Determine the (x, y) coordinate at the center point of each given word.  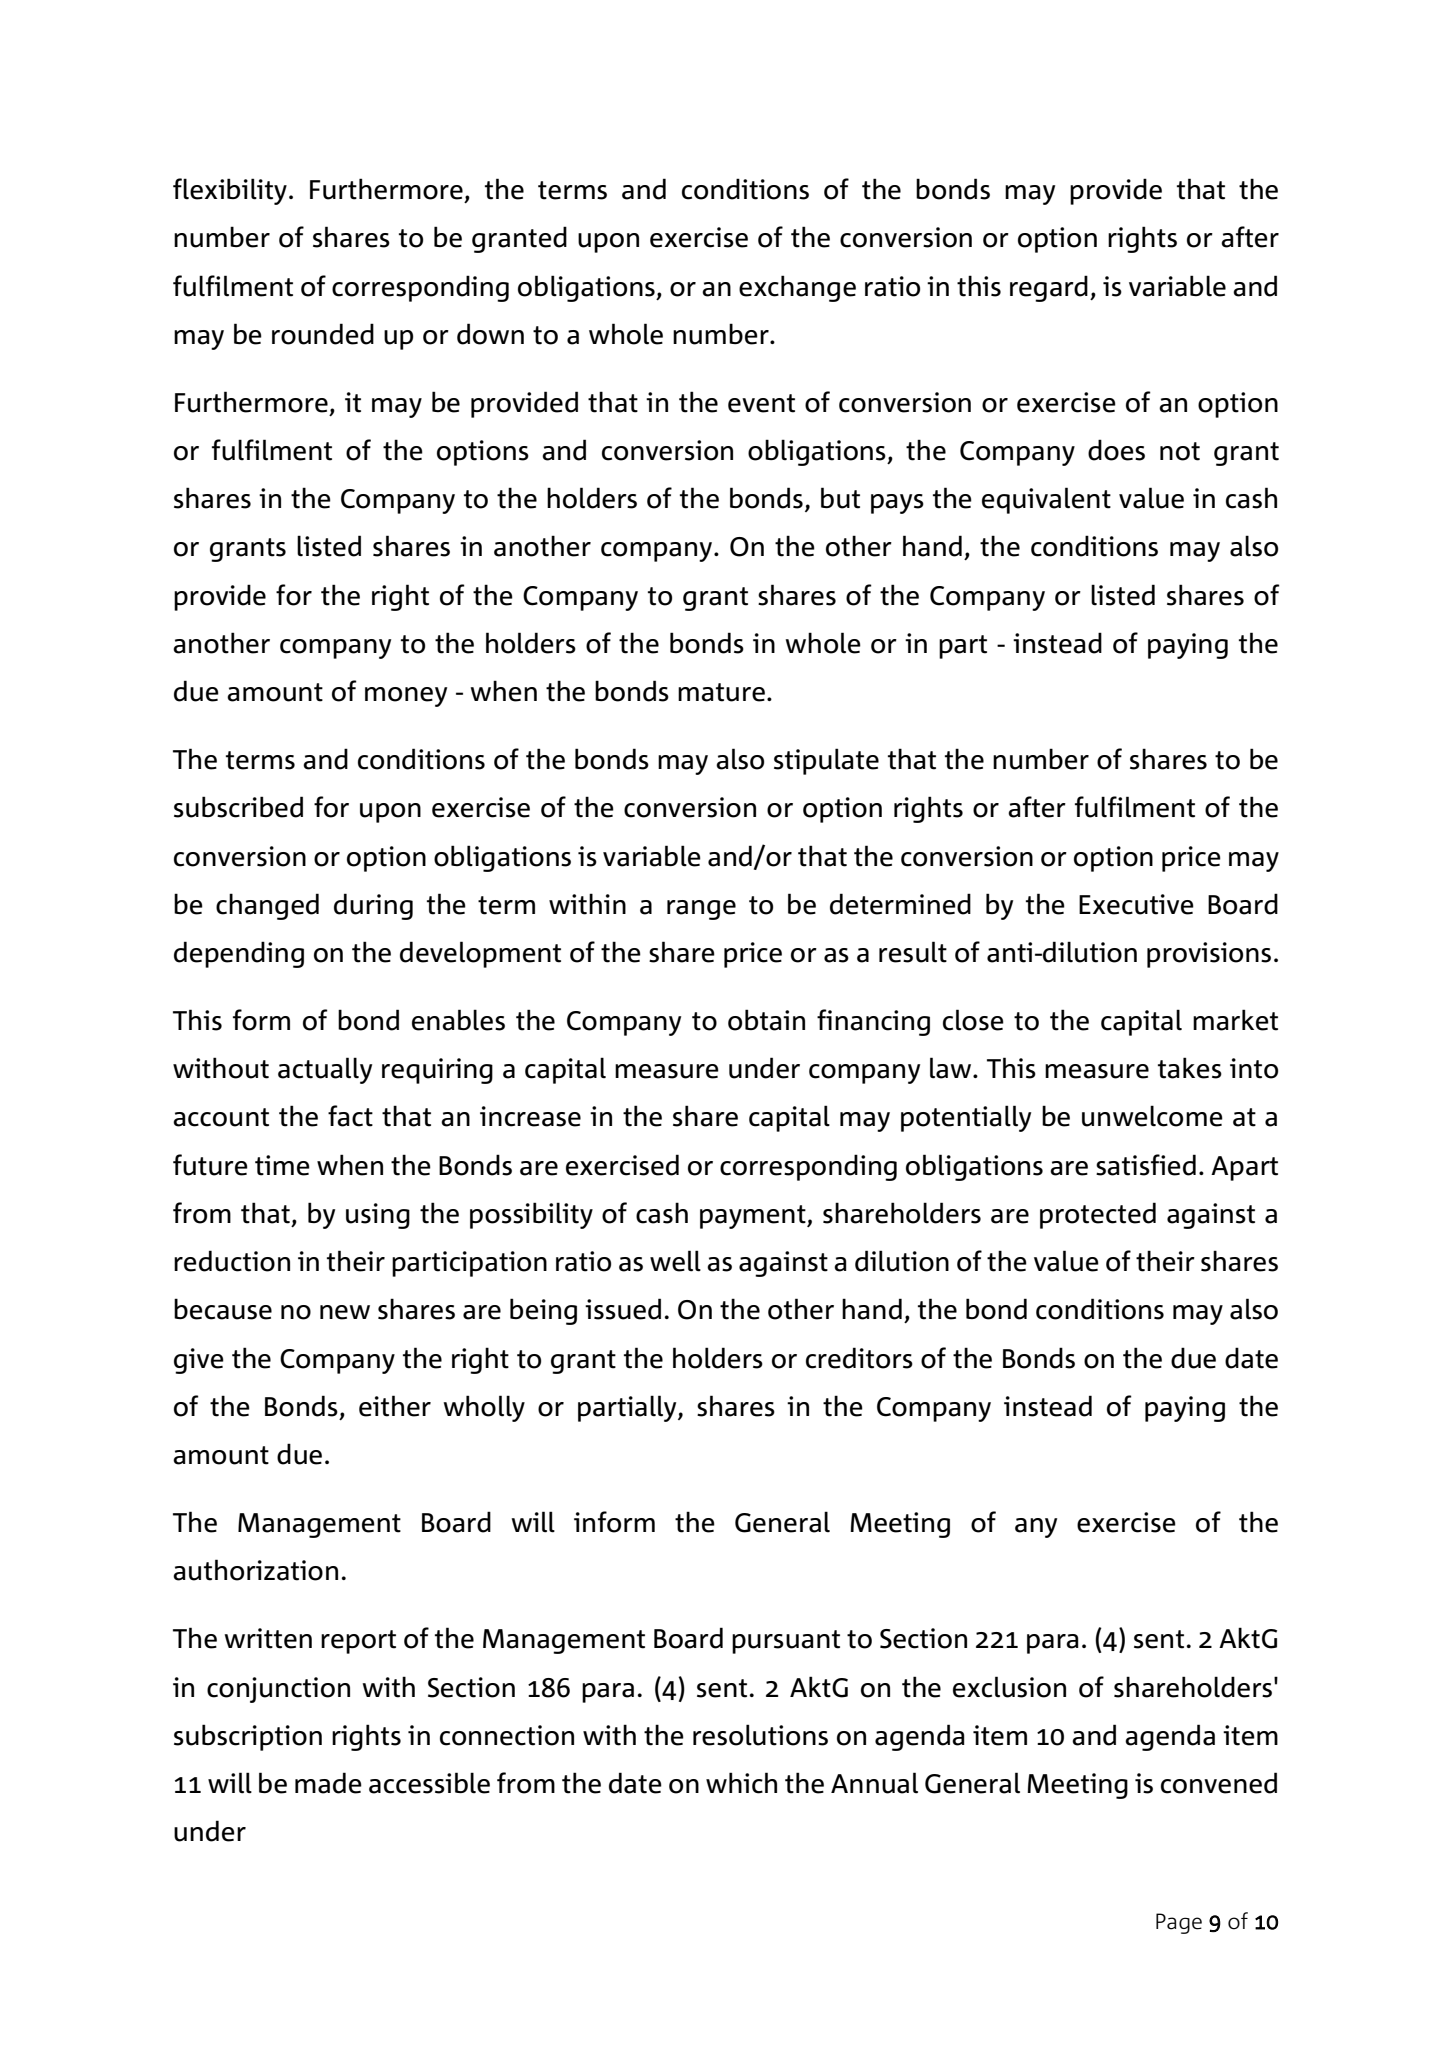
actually (325, 1070)
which (741, 1783)
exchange (797, 288)
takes (1190, 1068)
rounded (323, 334)
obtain (766, 1020)
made (328, 1783)
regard (1049, 288)
